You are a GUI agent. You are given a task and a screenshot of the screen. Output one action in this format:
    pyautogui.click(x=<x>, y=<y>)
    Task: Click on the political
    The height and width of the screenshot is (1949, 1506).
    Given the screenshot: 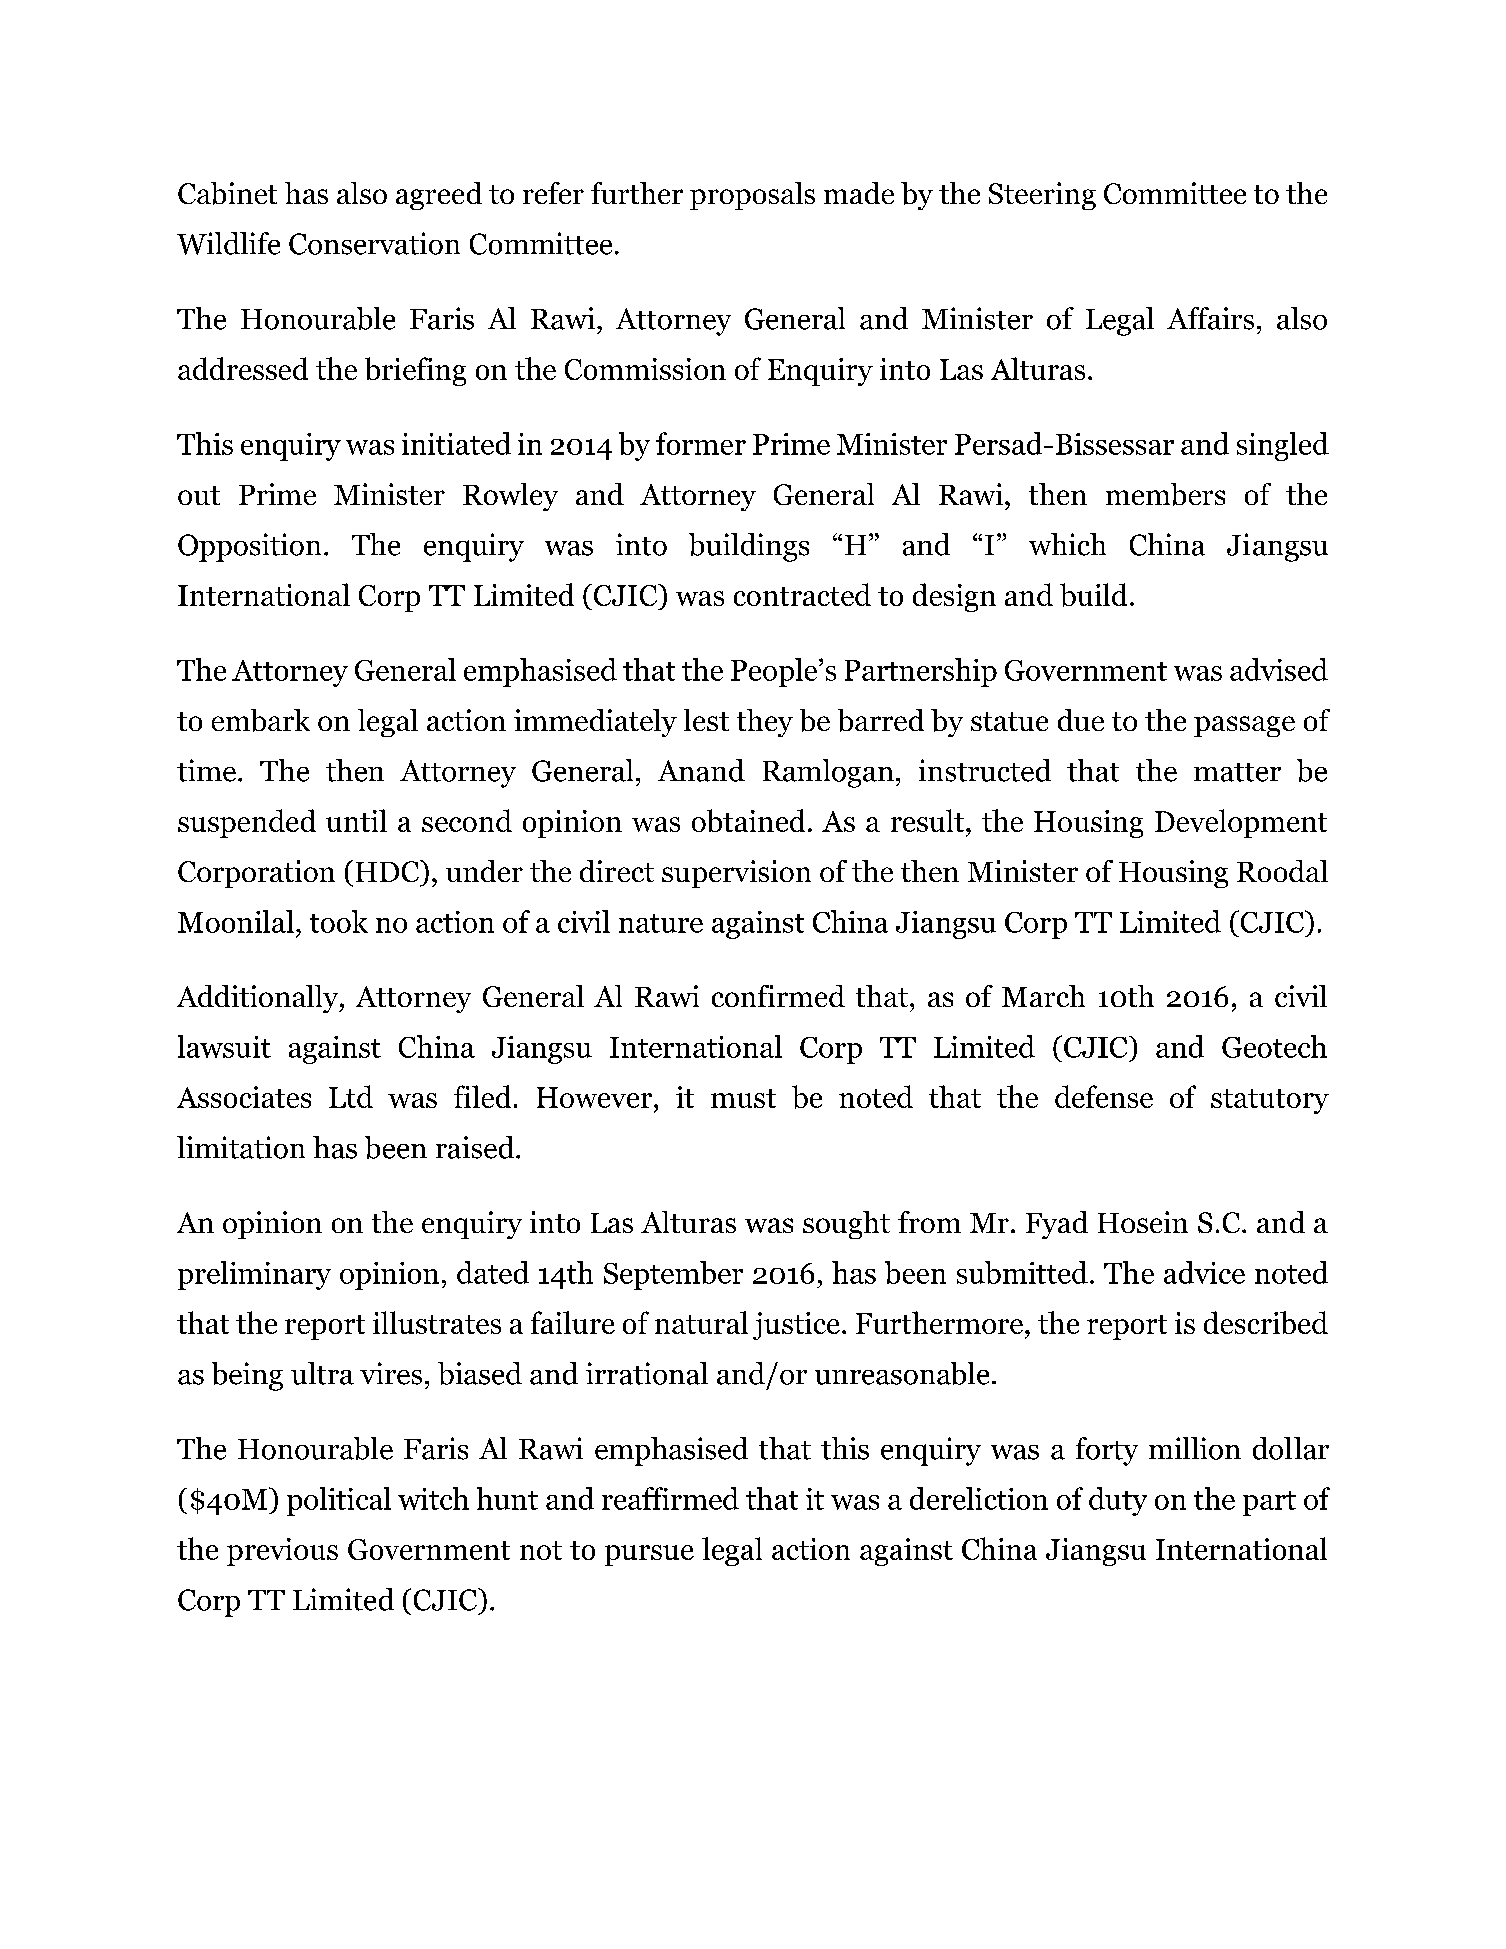 What is the action you would take?
    pyautogui.click(x=339, y=1501)
